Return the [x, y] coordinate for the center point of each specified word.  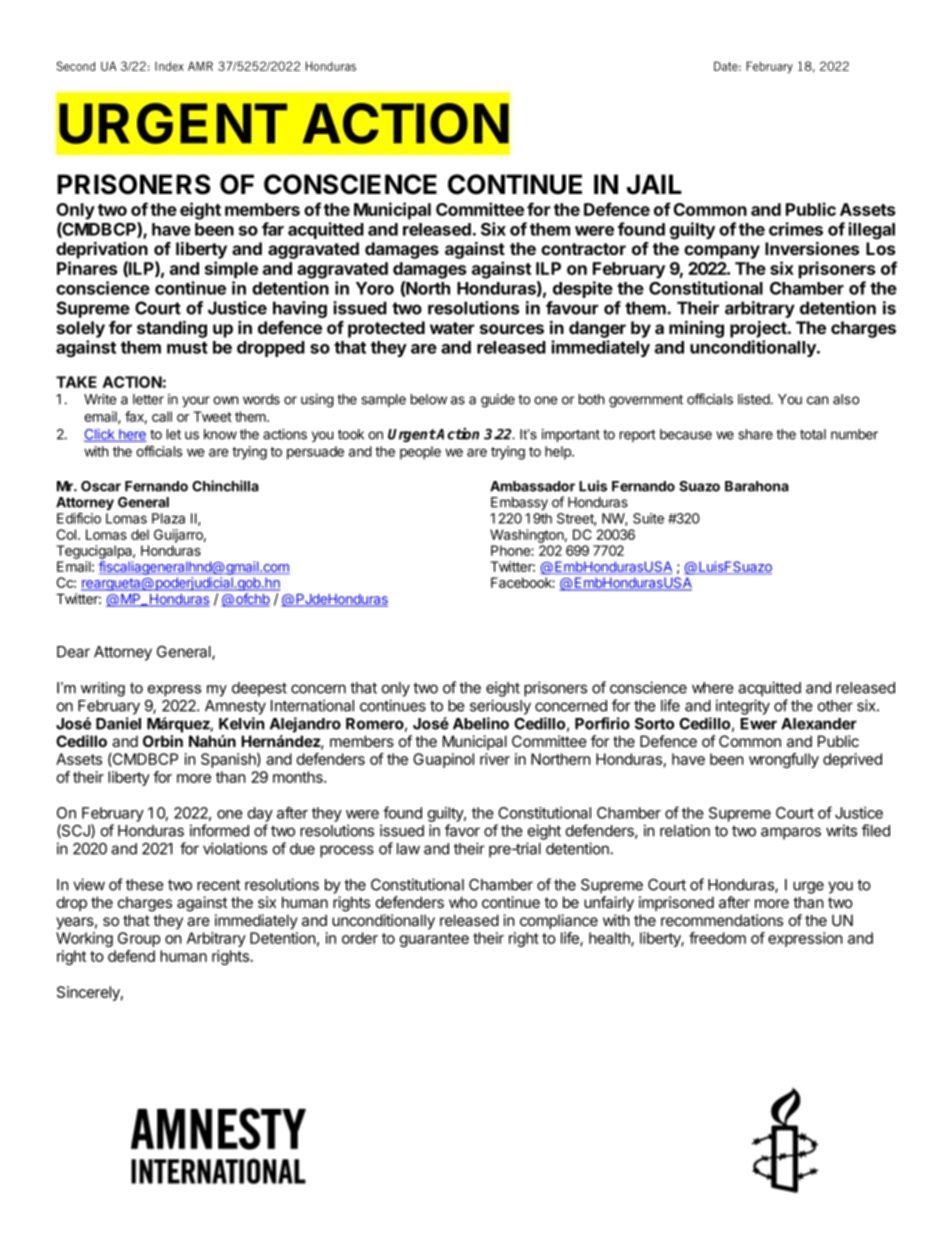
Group [139, 939]
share [755, 434]
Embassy [519, 503]
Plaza [168, 518]
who [463, 902]
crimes [796, 229]
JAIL [654, 184]
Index [169, 66]
